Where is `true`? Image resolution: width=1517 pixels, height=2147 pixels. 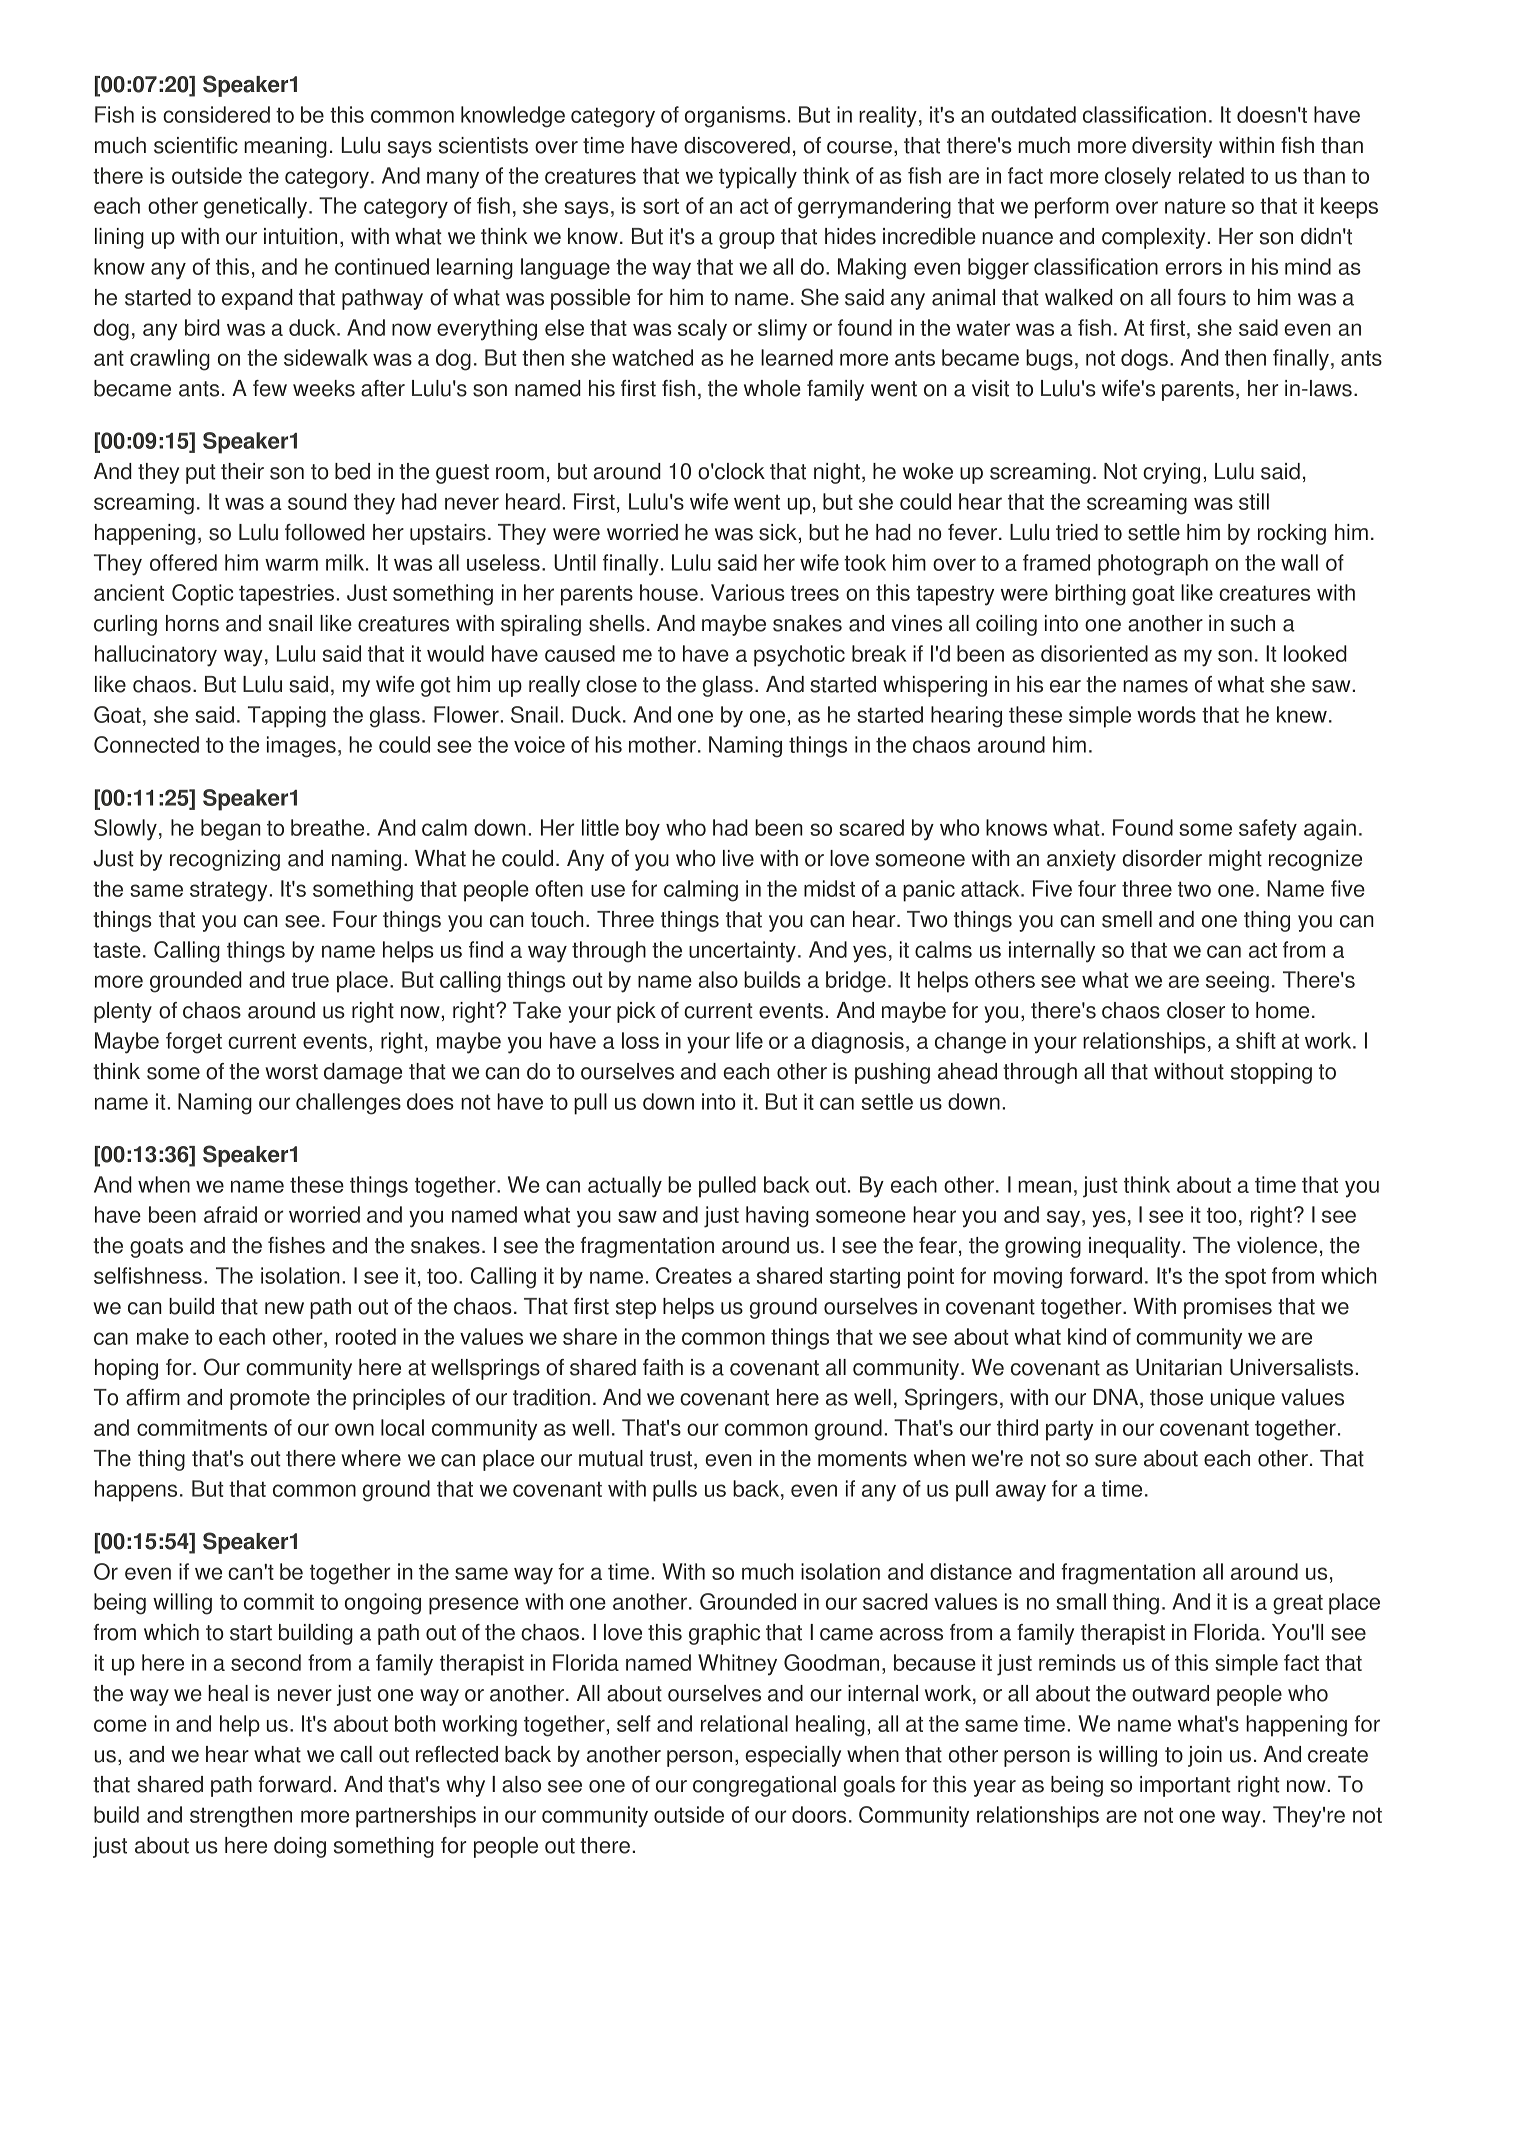 true is located at coordinates (310, 980).
